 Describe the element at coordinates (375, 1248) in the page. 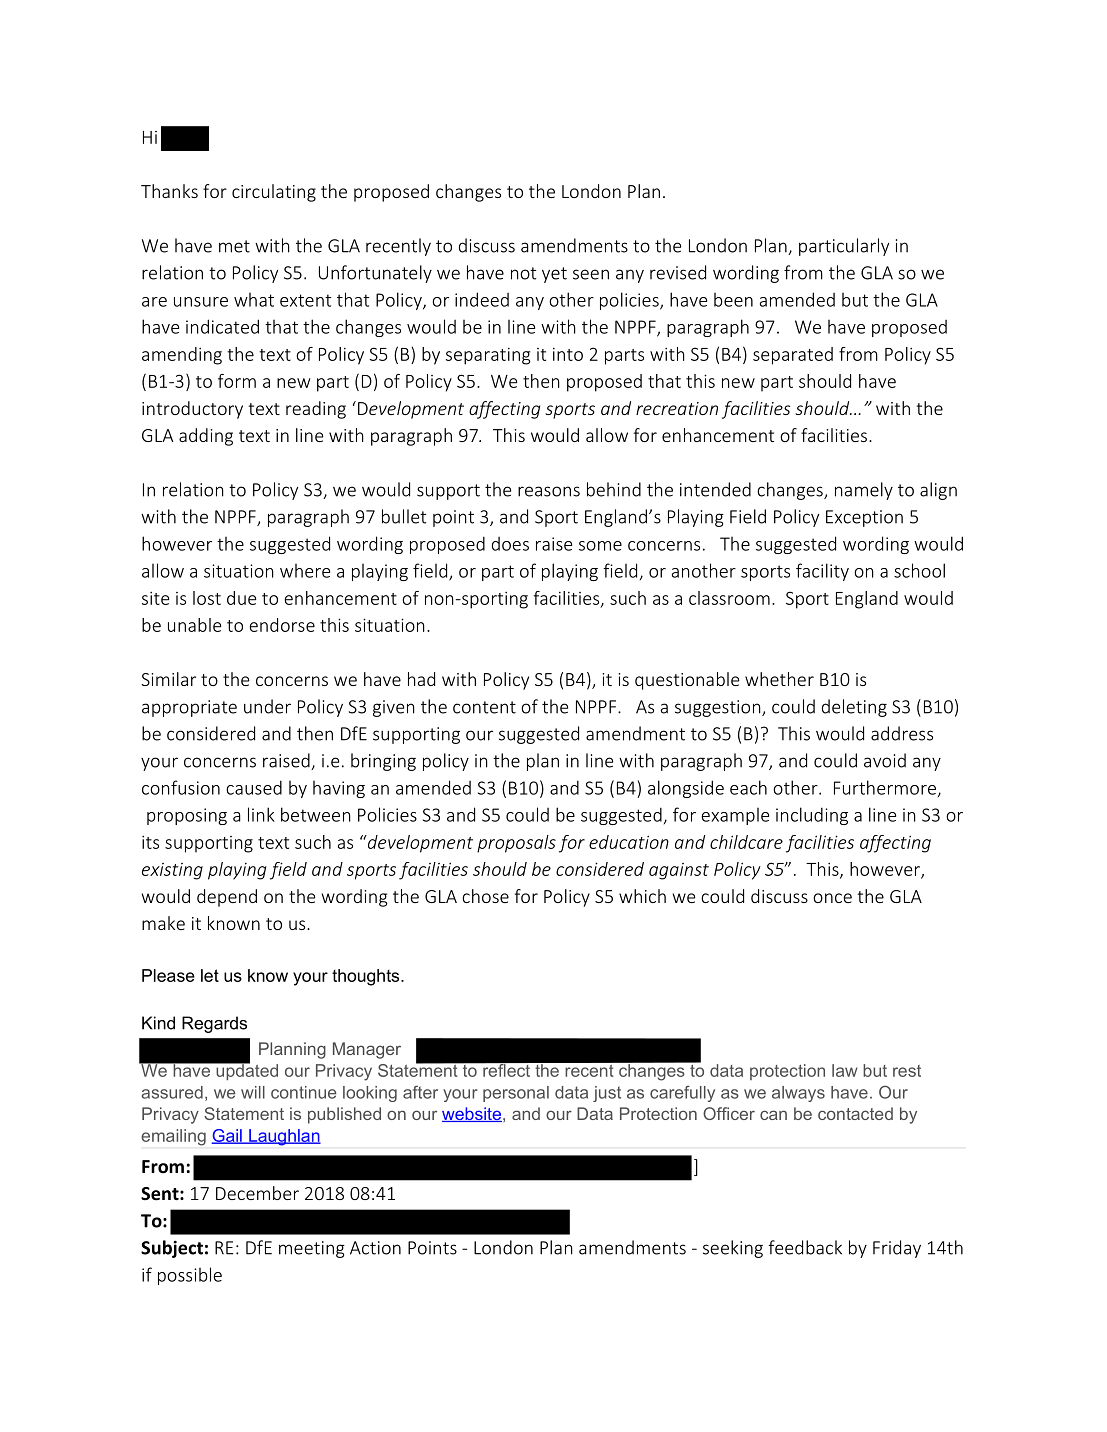

I see `Action` at that location.
